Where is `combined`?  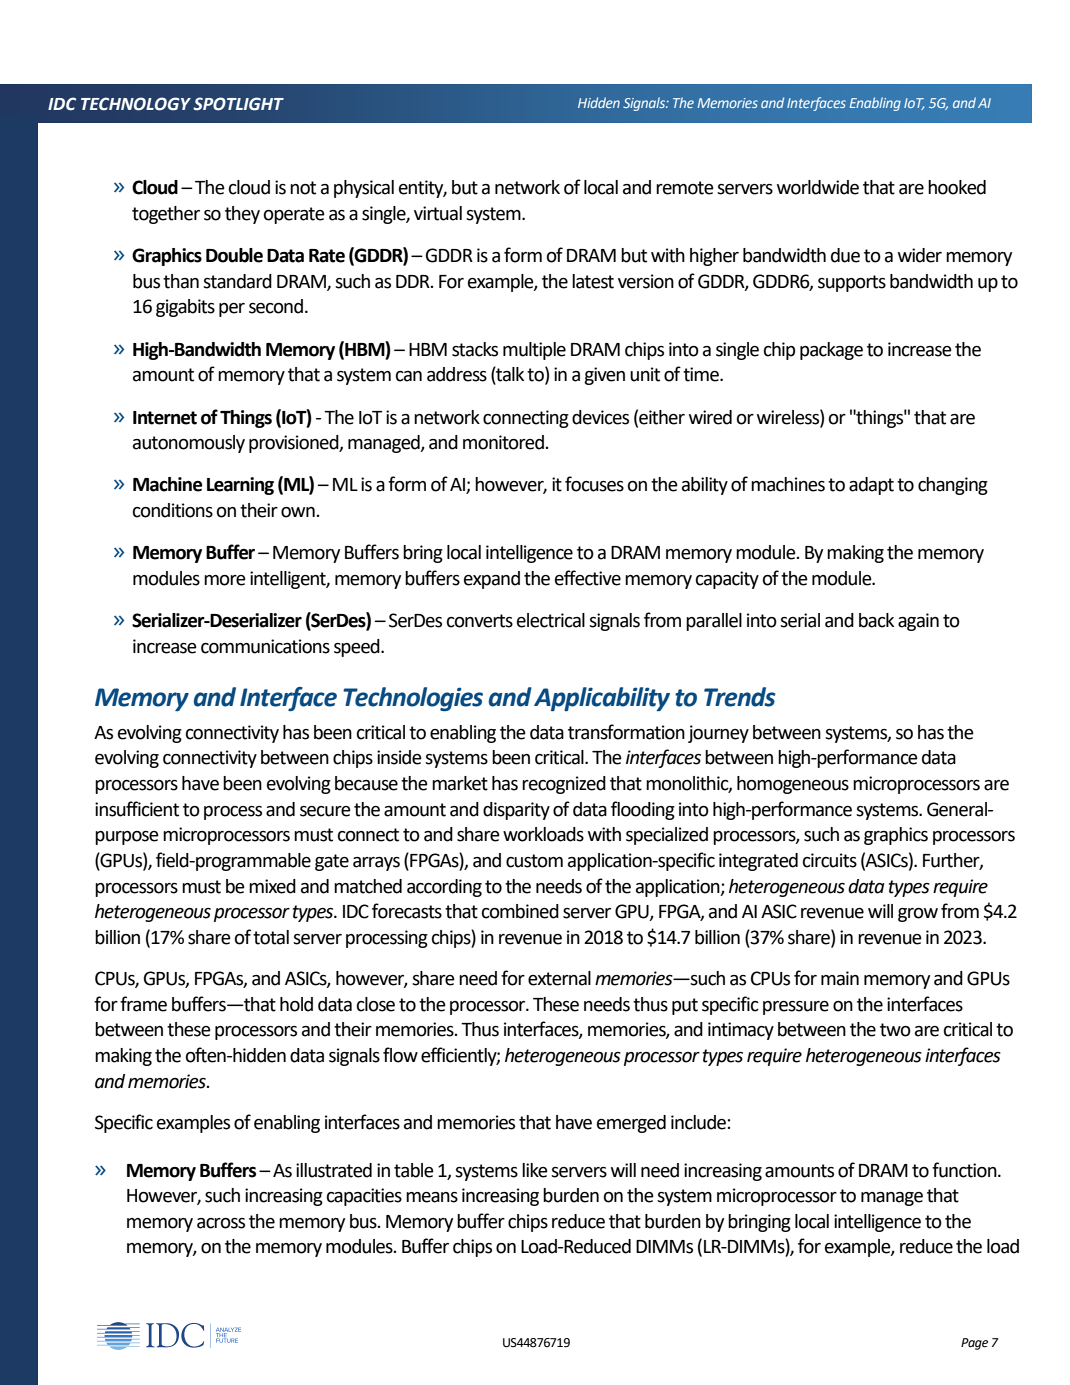 combined is located at coordinates (520, 911).
